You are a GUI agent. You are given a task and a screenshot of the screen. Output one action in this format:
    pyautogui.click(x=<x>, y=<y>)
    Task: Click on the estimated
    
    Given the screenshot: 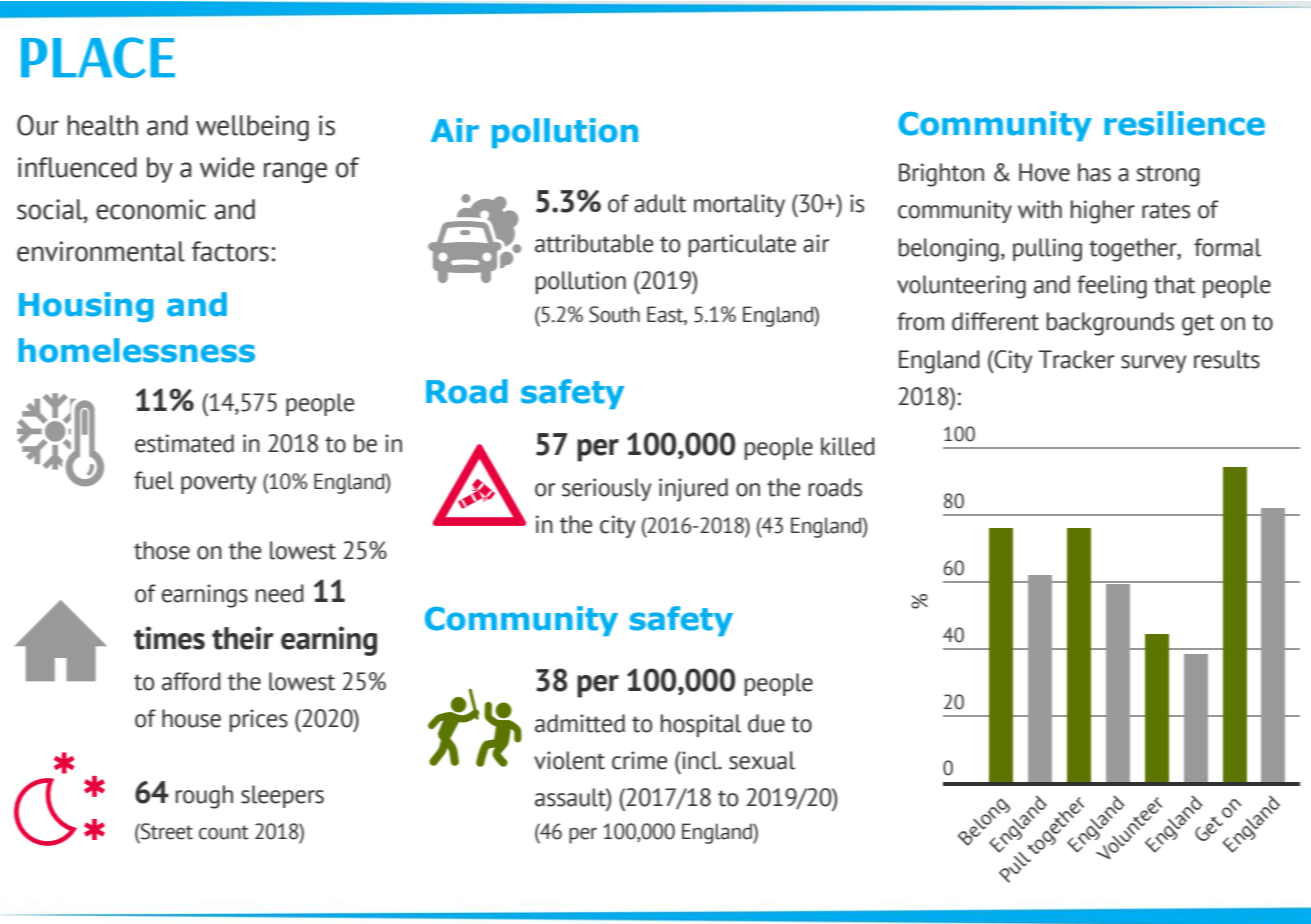 What is the action you would take?
    pyautogui.click(x=184, y=443)
